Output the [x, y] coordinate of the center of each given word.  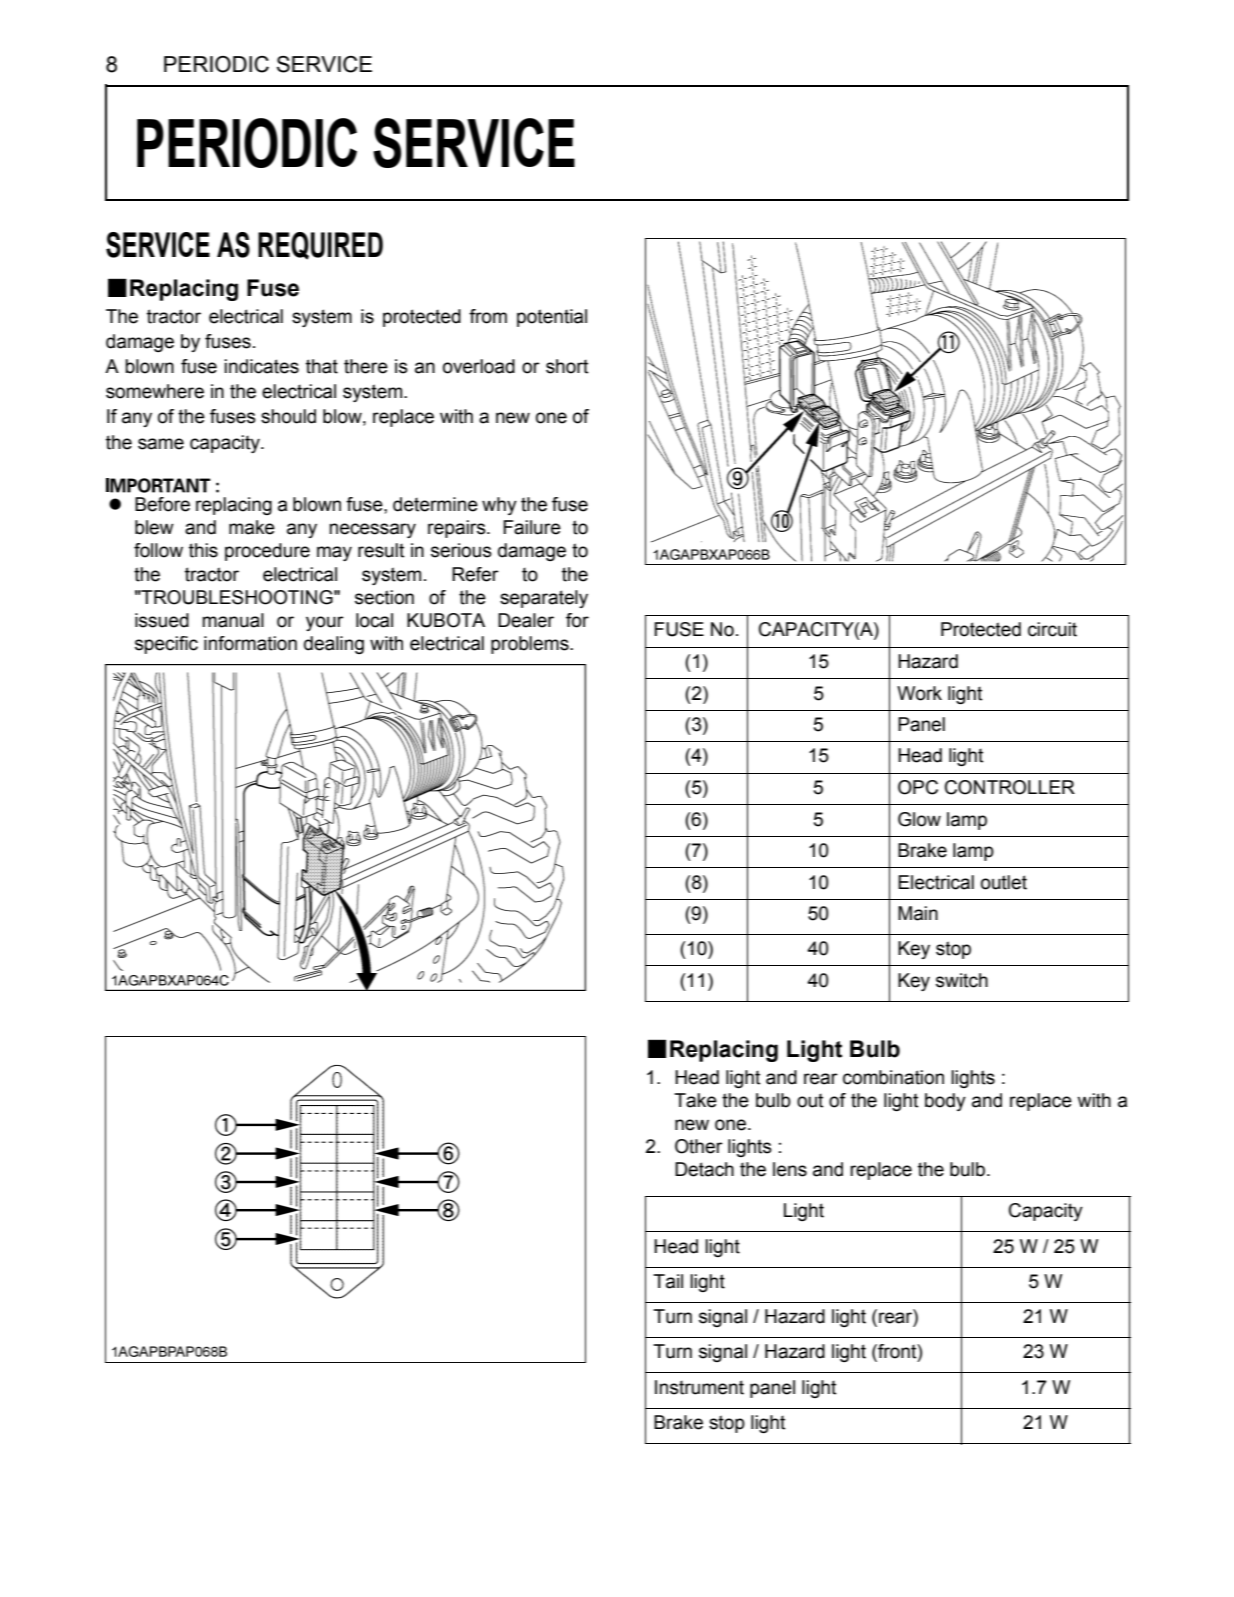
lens [790, 1169]
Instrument [699, 1387]
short [567, 366]
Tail [668, 1281]
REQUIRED [320, 246]
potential [552, 318]
